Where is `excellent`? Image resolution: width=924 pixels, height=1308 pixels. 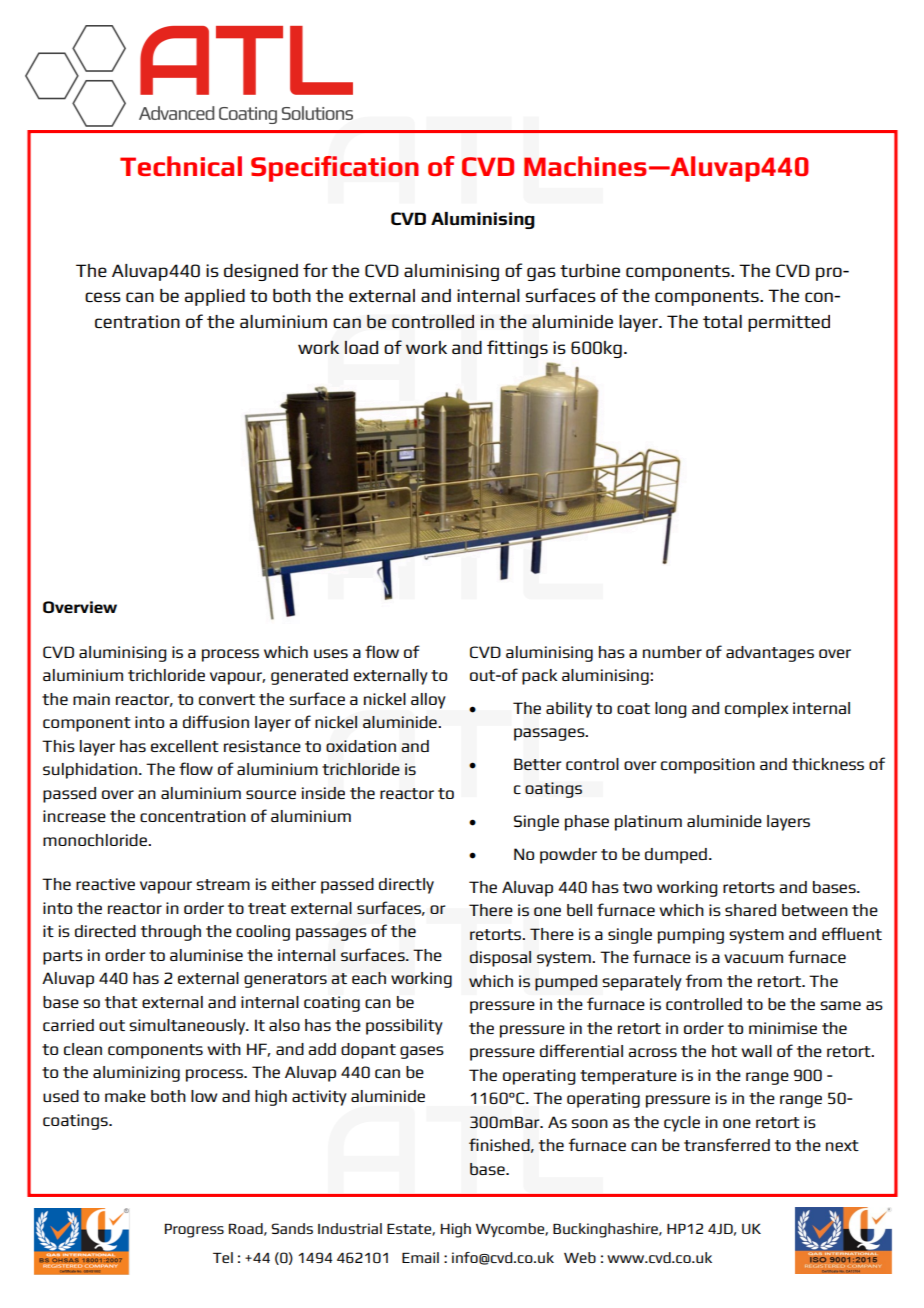
excellent is located at coordinates (185, 746).
